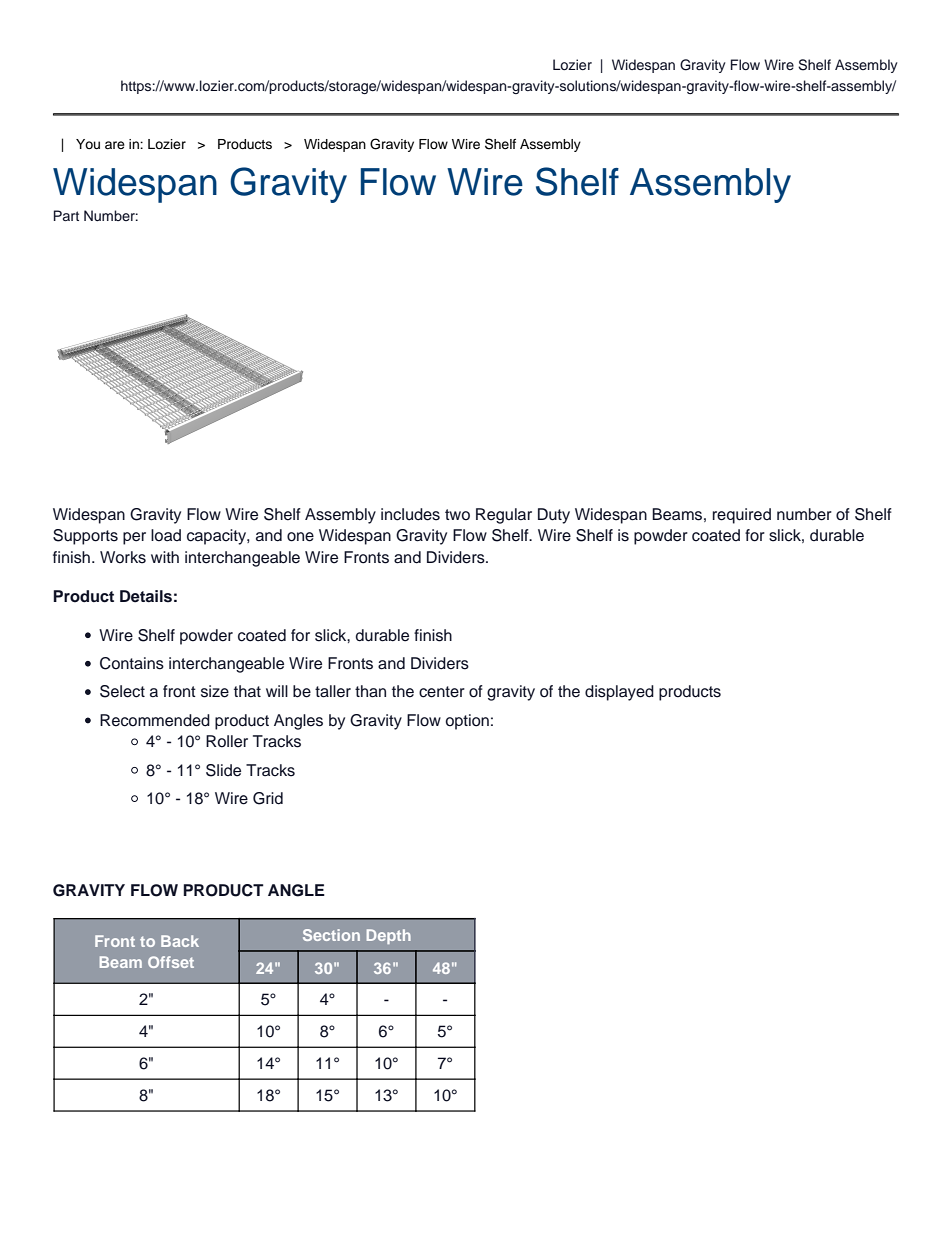  What do you see at coordinates (389, 936) in the screenshot?
I see `Depth` at bounding box center [389, 936].
